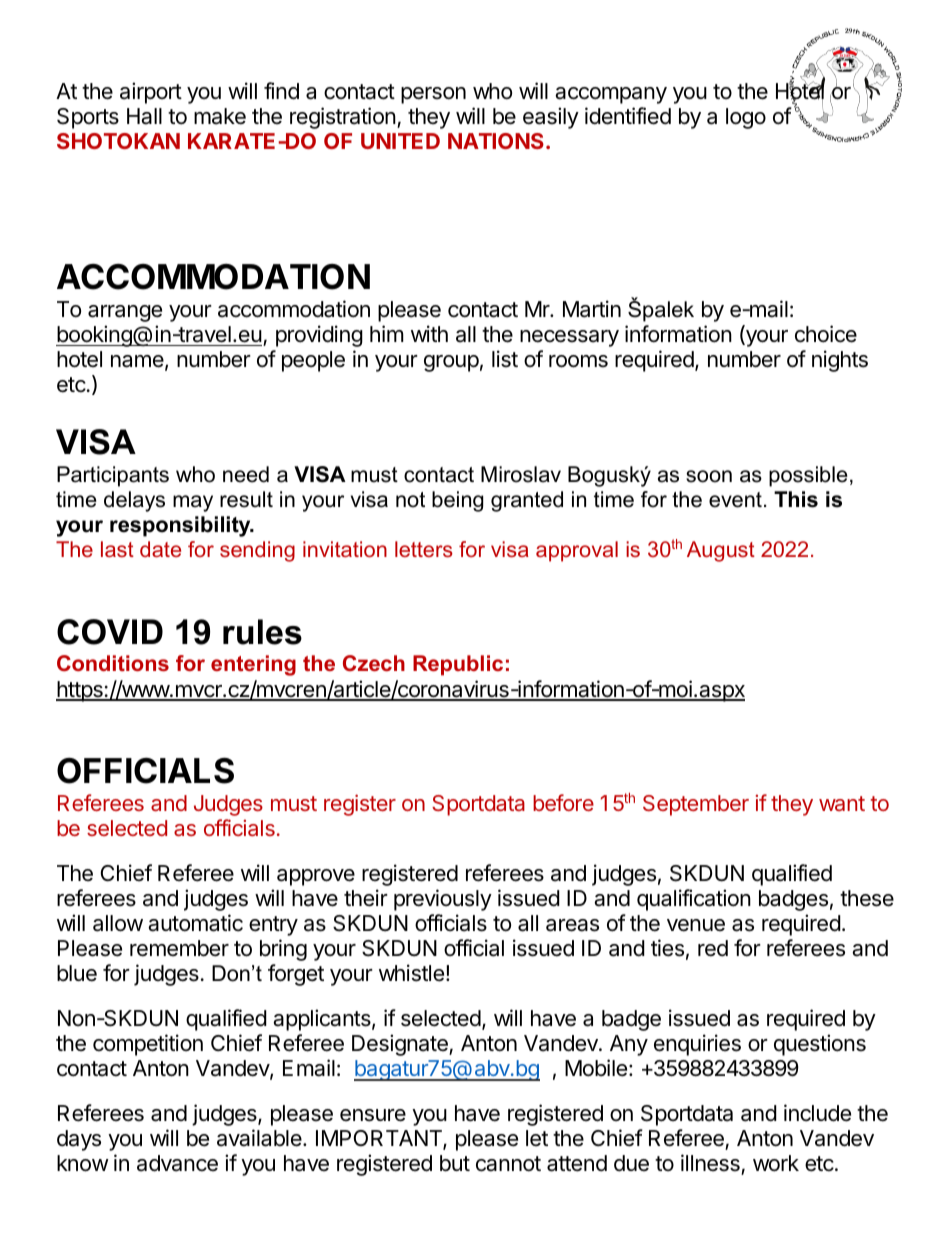 The width and height of the screenshot is (952, 1233). Describe the element at coordinates (144, 116) in the screenshot. I see `Hall` at that location.
